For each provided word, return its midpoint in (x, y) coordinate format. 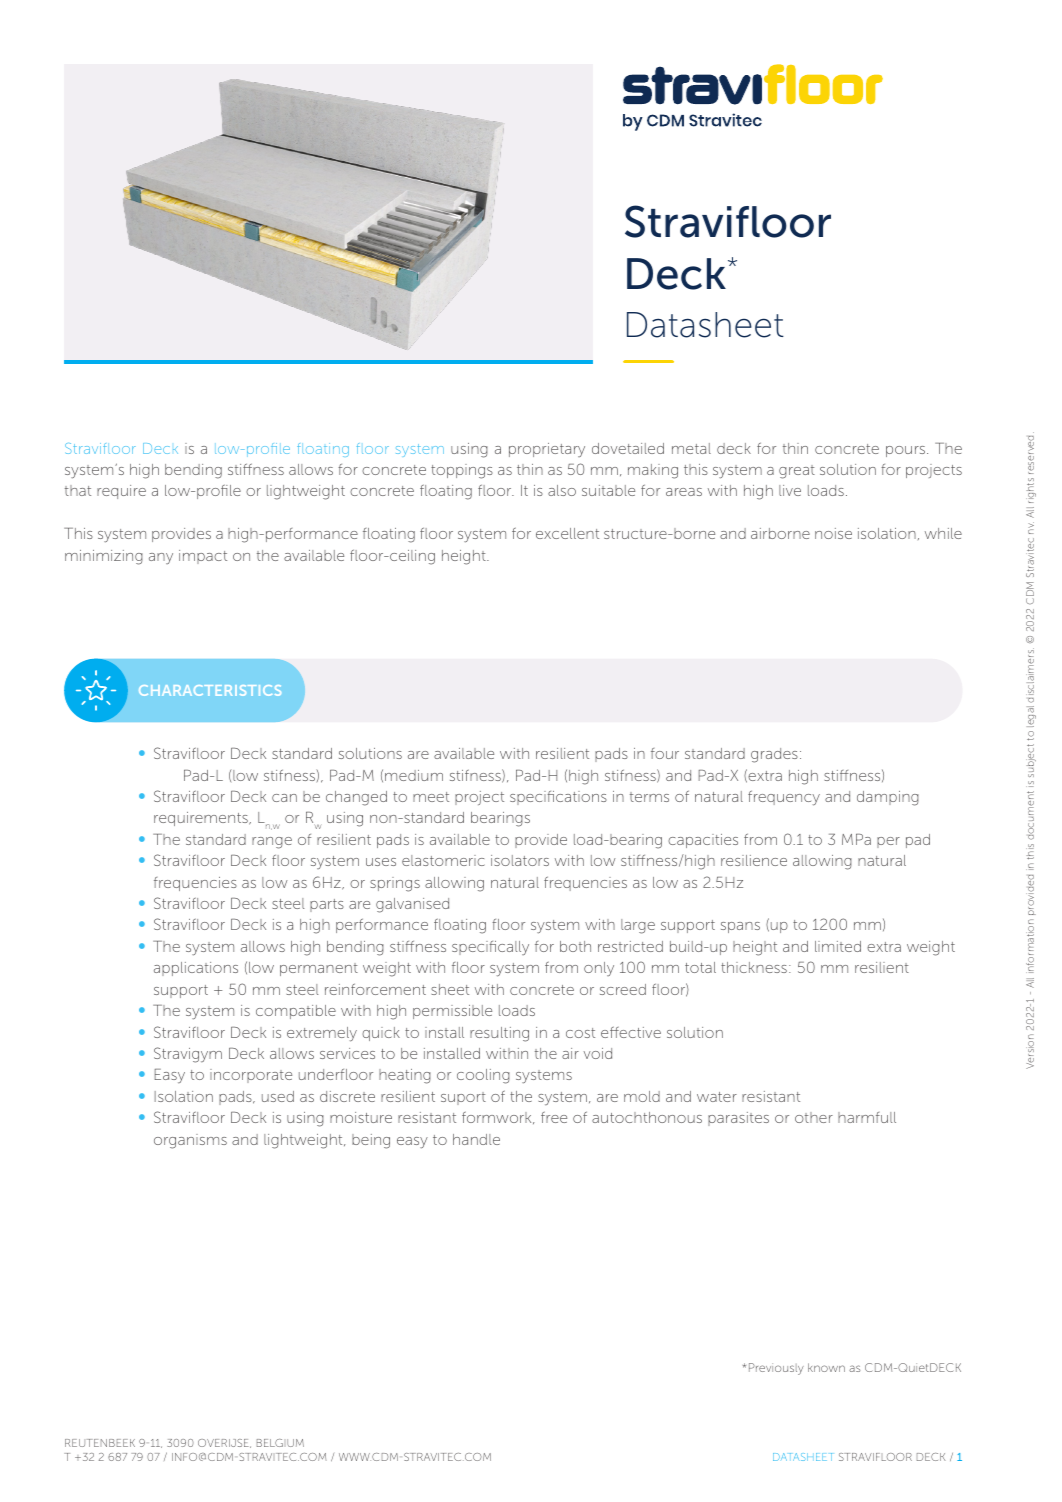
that (78, 490)
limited (838, 946)
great (797, 472)
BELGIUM (280, 1443)
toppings (462, 471)
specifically (490, 948)
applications (196, 969)
